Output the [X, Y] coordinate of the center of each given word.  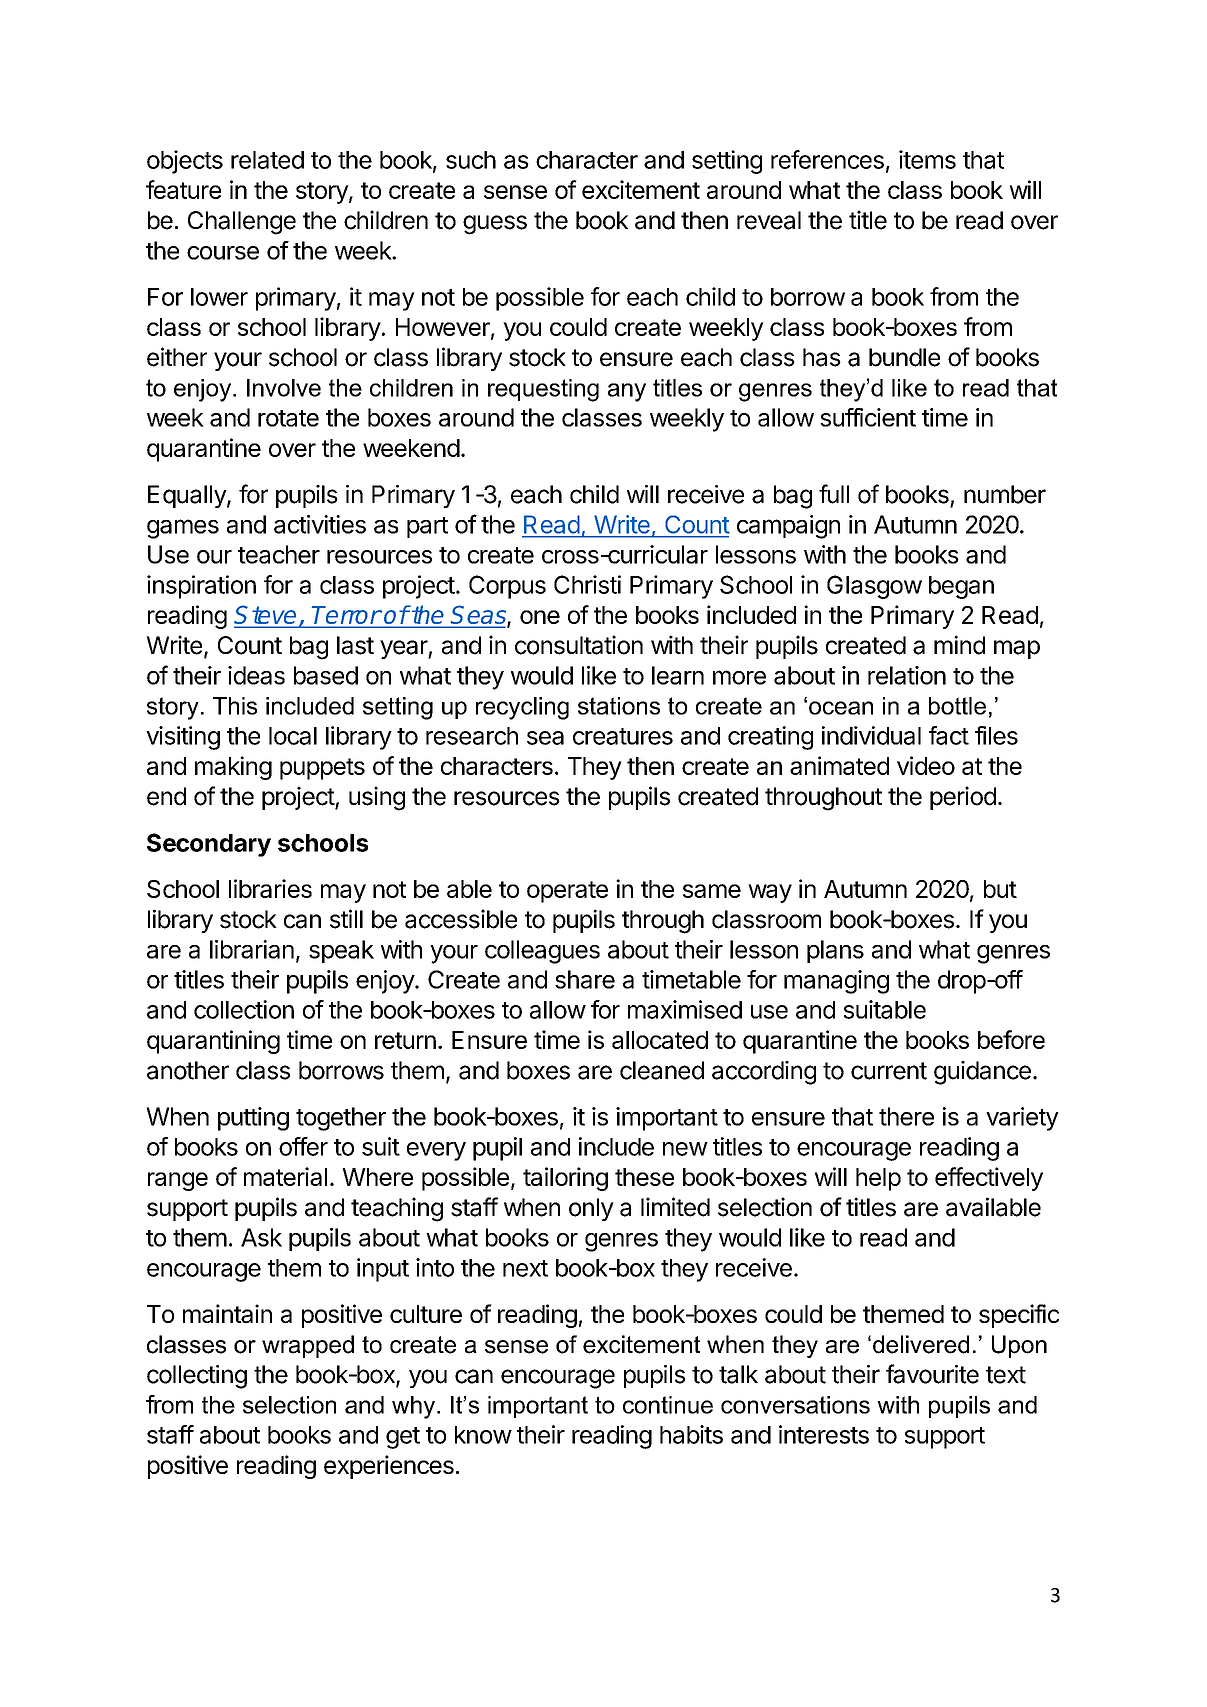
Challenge [242, 223]
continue [668, 1405]
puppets [322, 769]
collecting [197, 1377]
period [963, 798]
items [927, 159]
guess [495, 225]
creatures [623, 736]
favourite [932, 1374]
